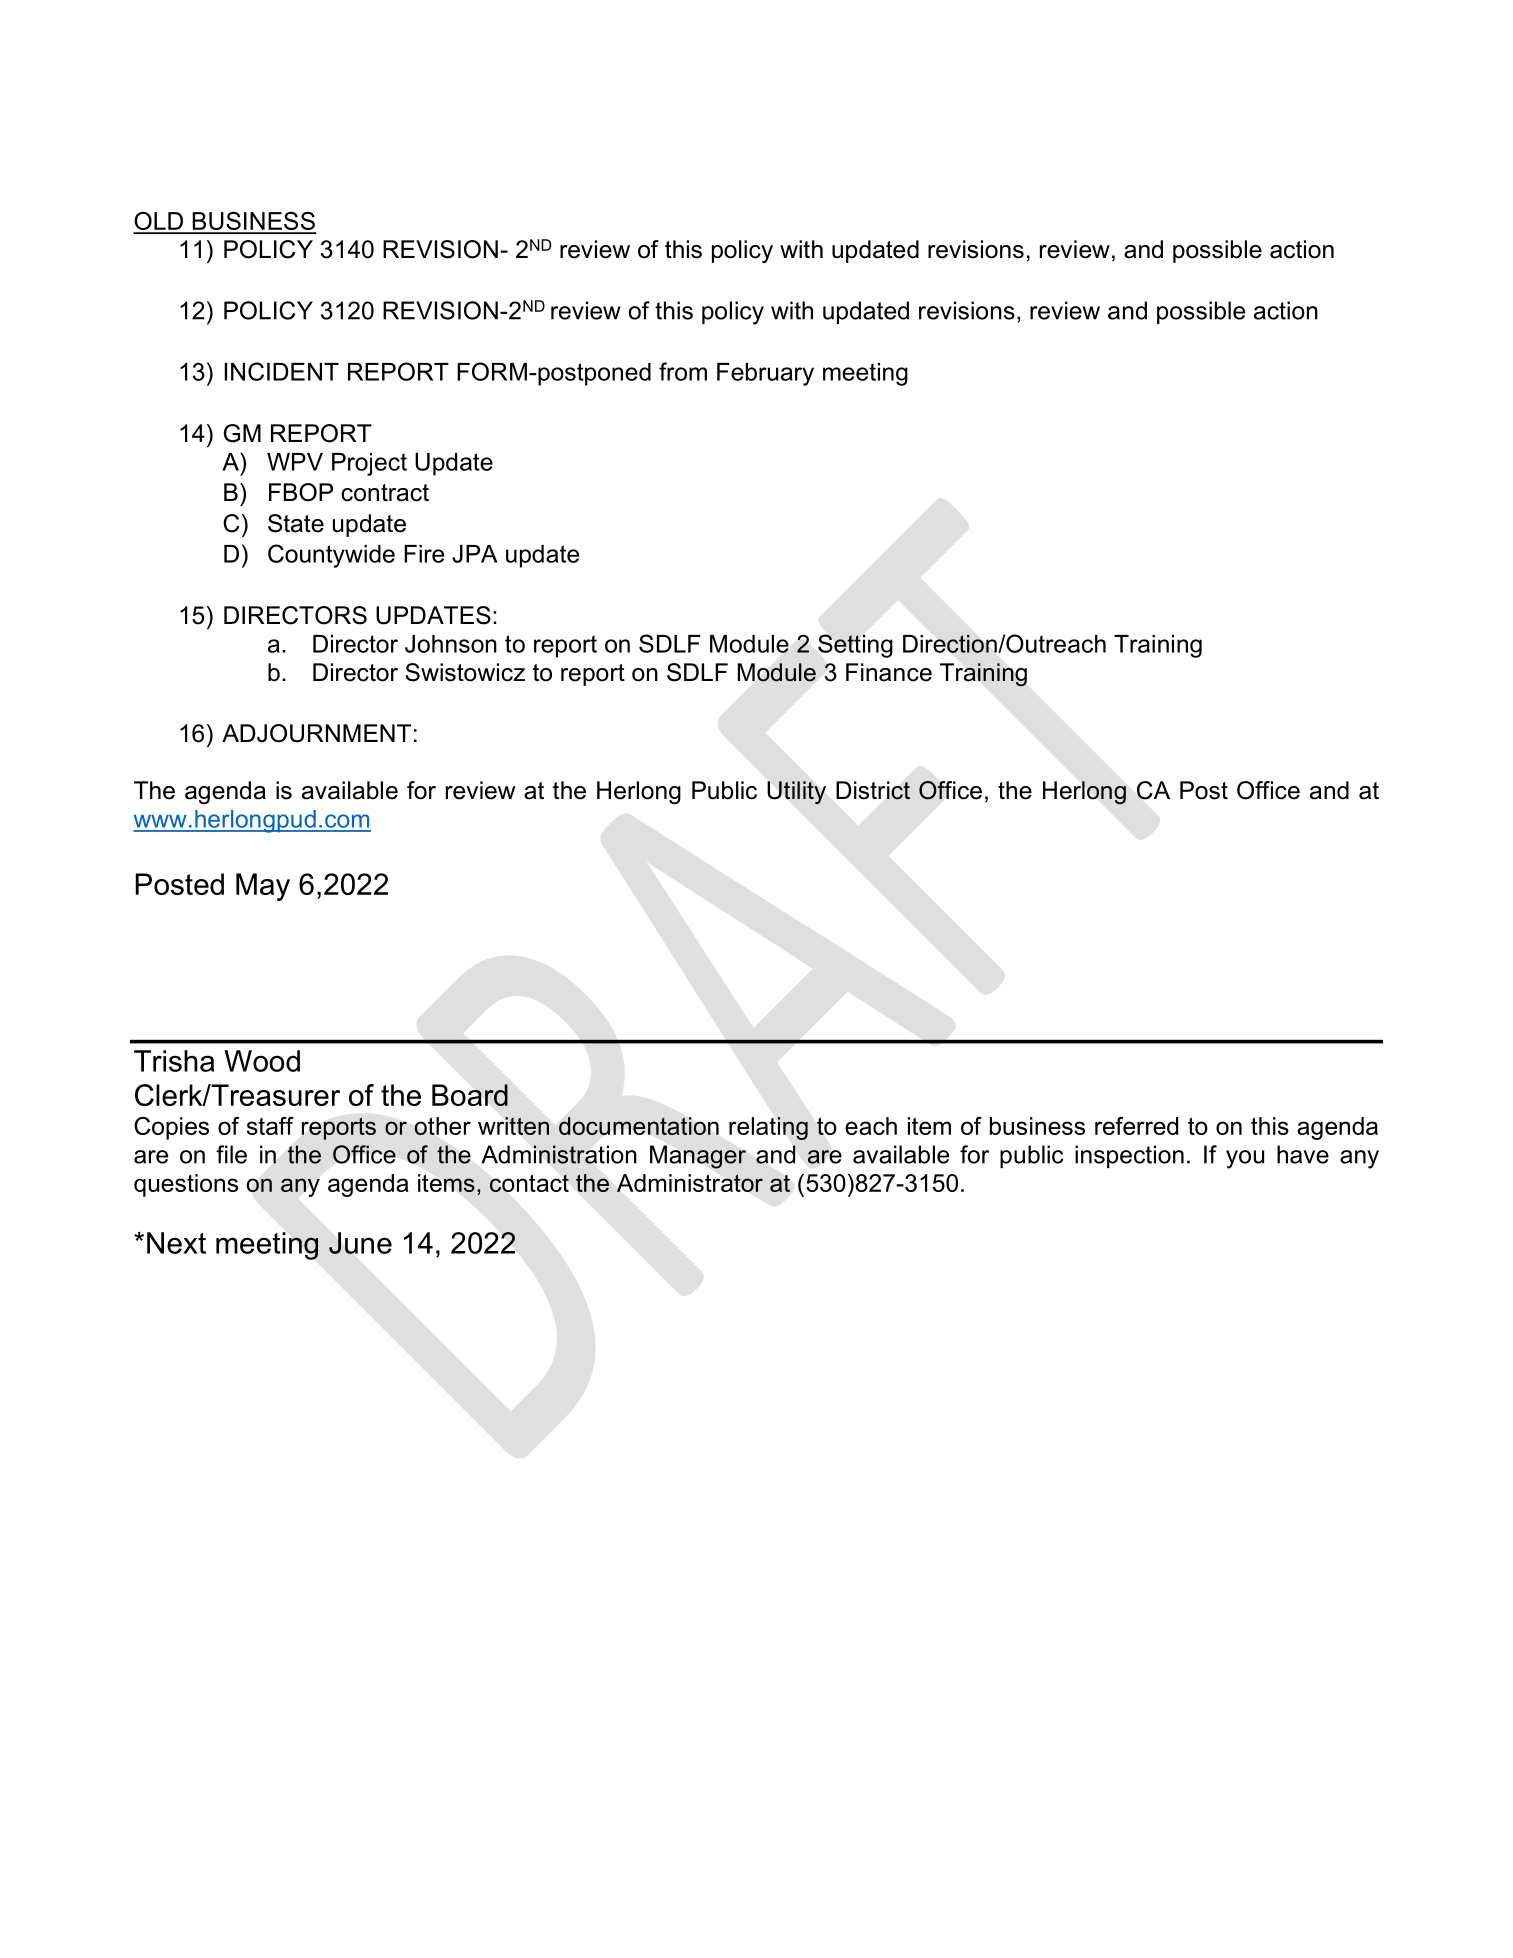  What do you see at coordinates (765, 374) in the screenshot?
I see `February` at bounding box center [765, 374].
